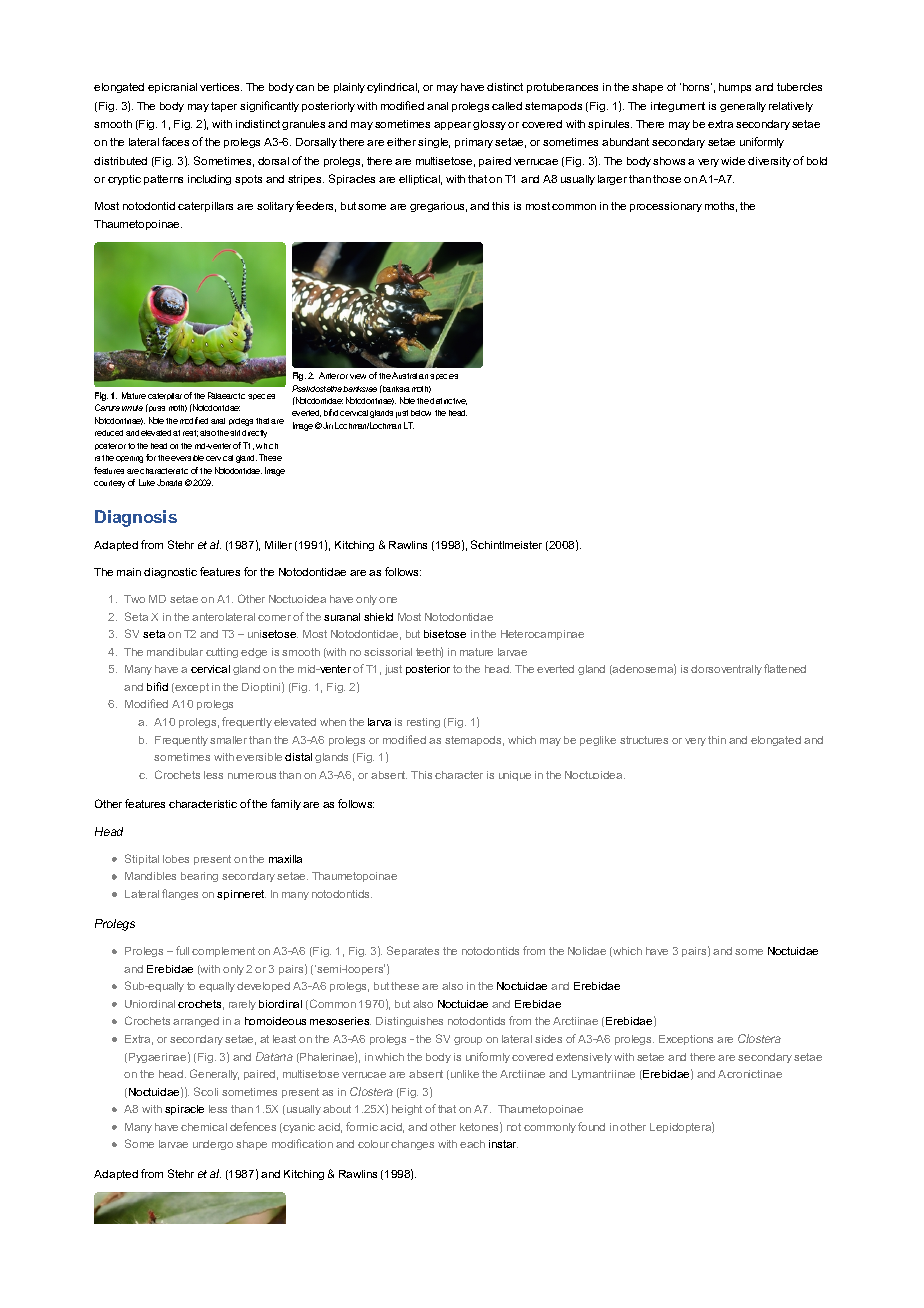  What do you see at coordinates (666, 207) in the image?
I see `processionary` at bounding box center [666, 207].
